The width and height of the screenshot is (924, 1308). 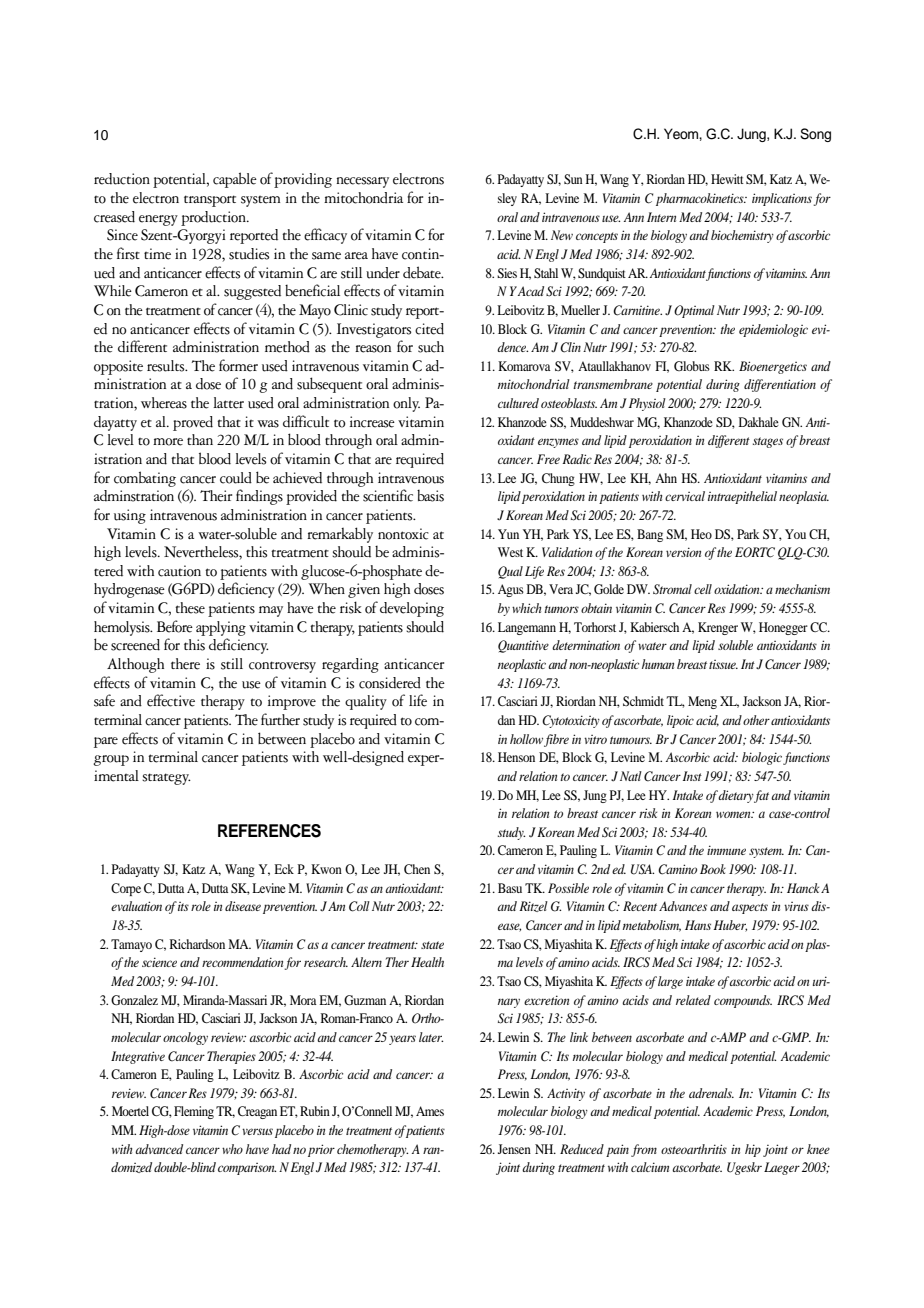 I want to click on capable, so click(x=235, y=180).
